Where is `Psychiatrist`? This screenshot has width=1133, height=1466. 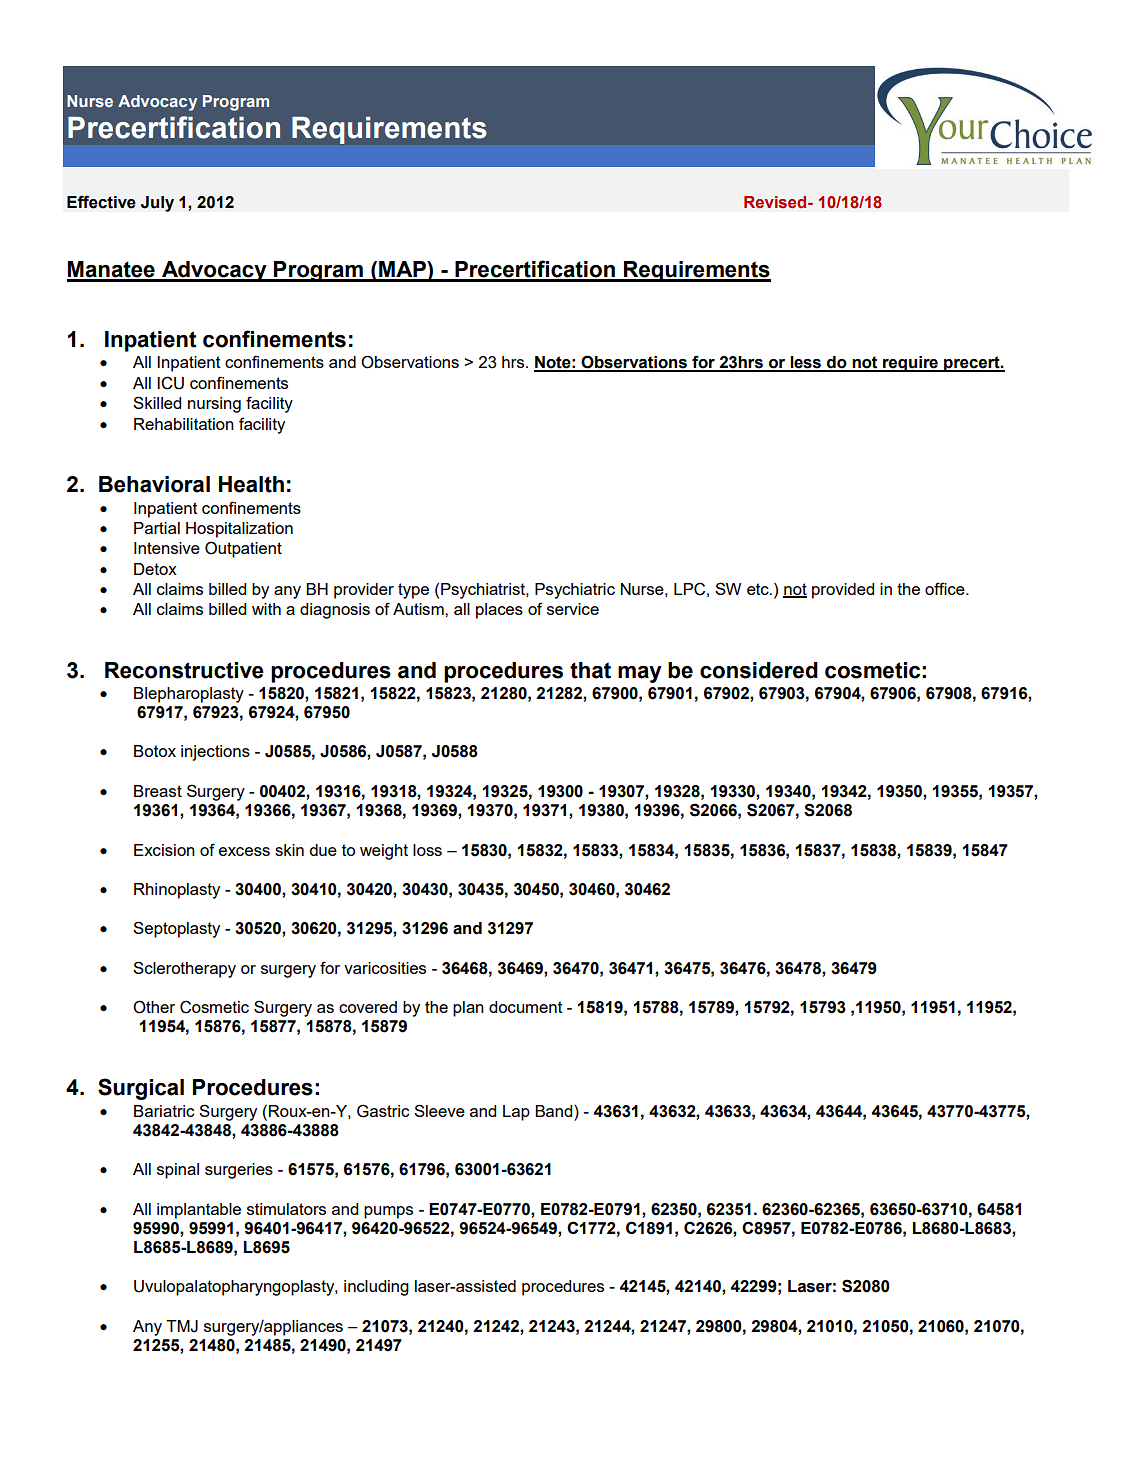 Psychiatrist is located at coordinates (484, 591).
